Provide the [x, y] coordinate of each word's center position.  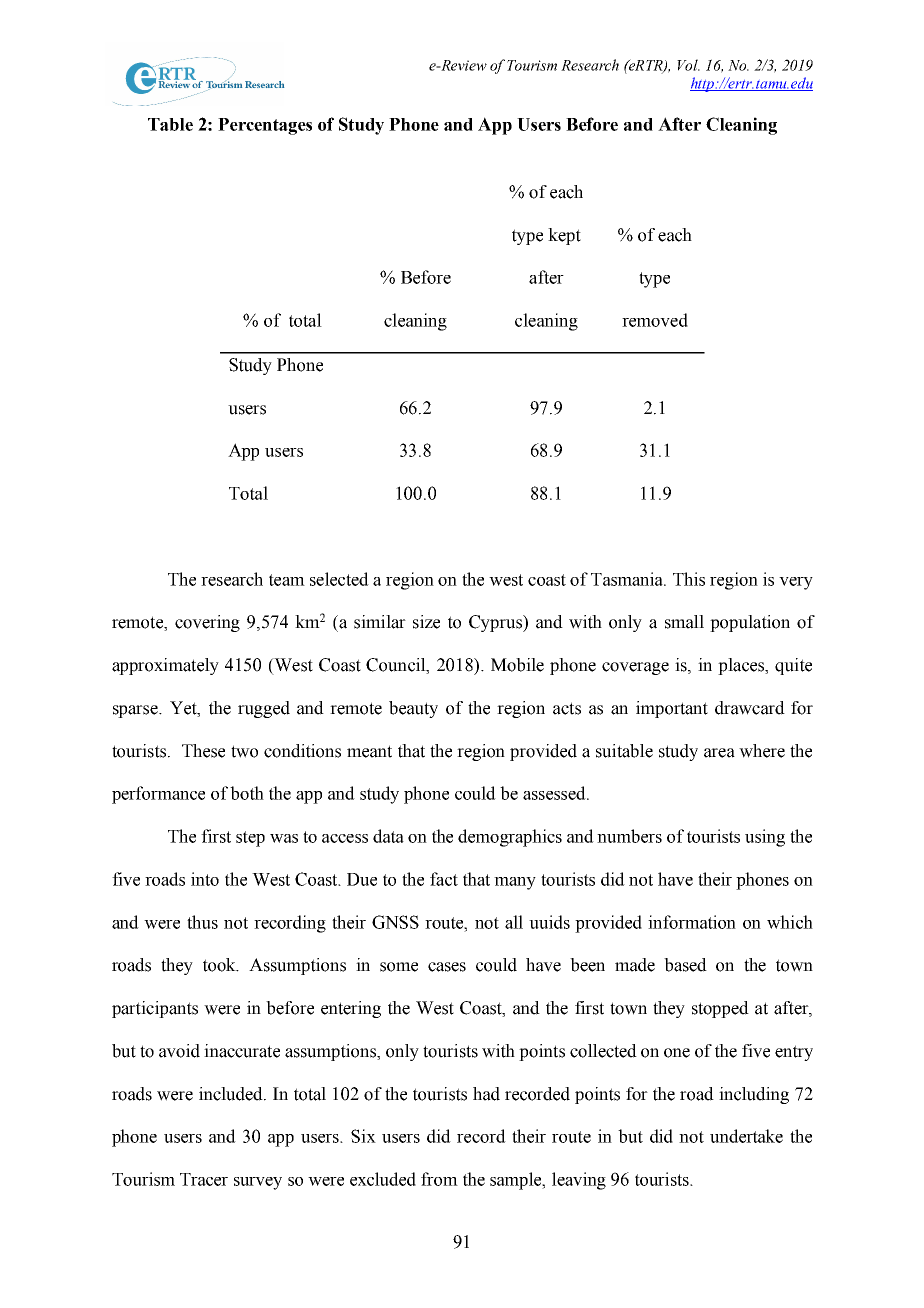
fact [444, 879]
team [287, 580]
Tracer [204, 1179]
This [689, 579]
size [426, 622]
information [692, 922]
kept [564, 236]
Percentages [265, 126]
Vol [688, 65]
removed [655, 320]
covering [207, 623]
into [205, 879]
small [684, 622]
